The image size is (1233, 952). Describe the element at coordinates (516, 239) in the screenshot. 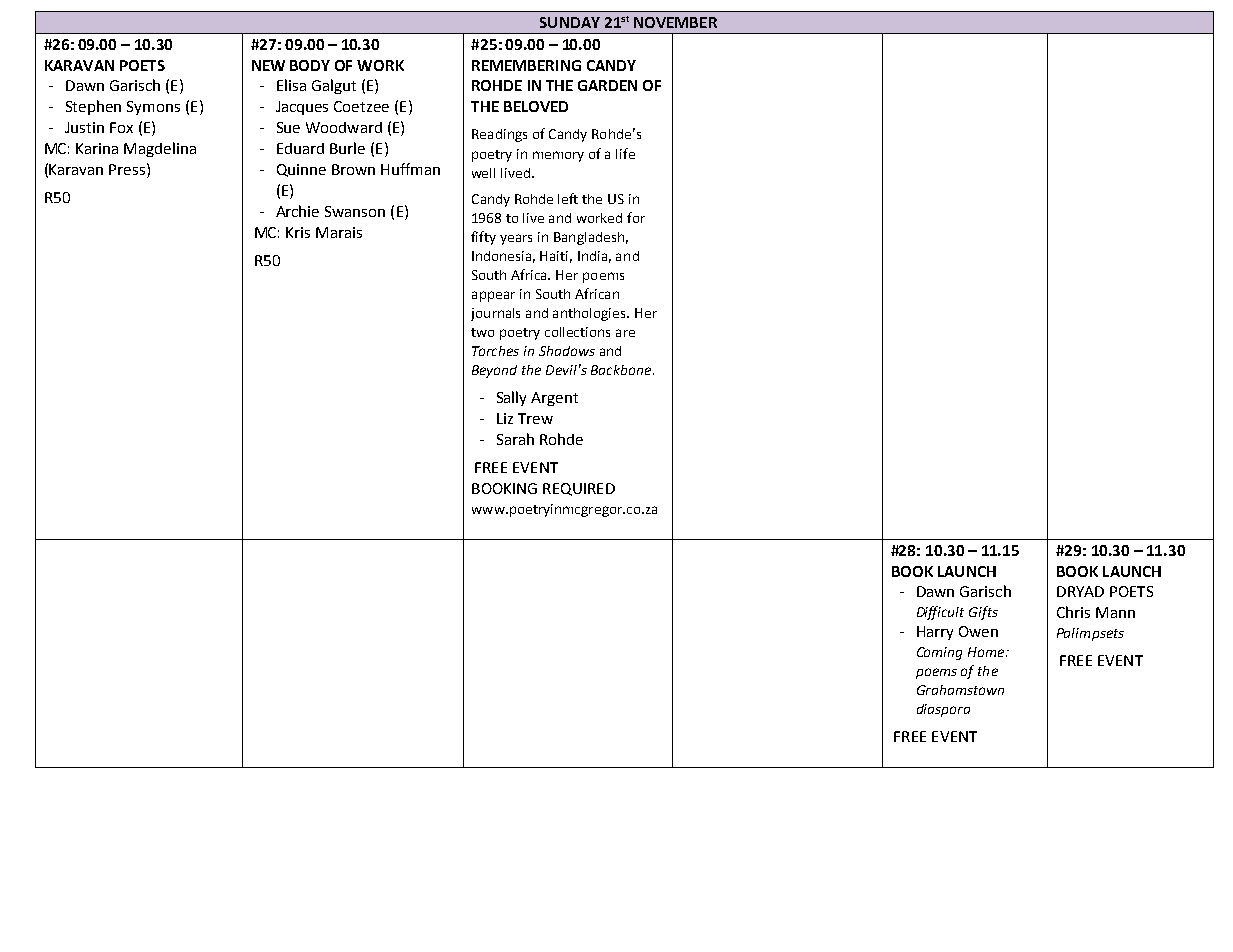

I see `years` at that location.
